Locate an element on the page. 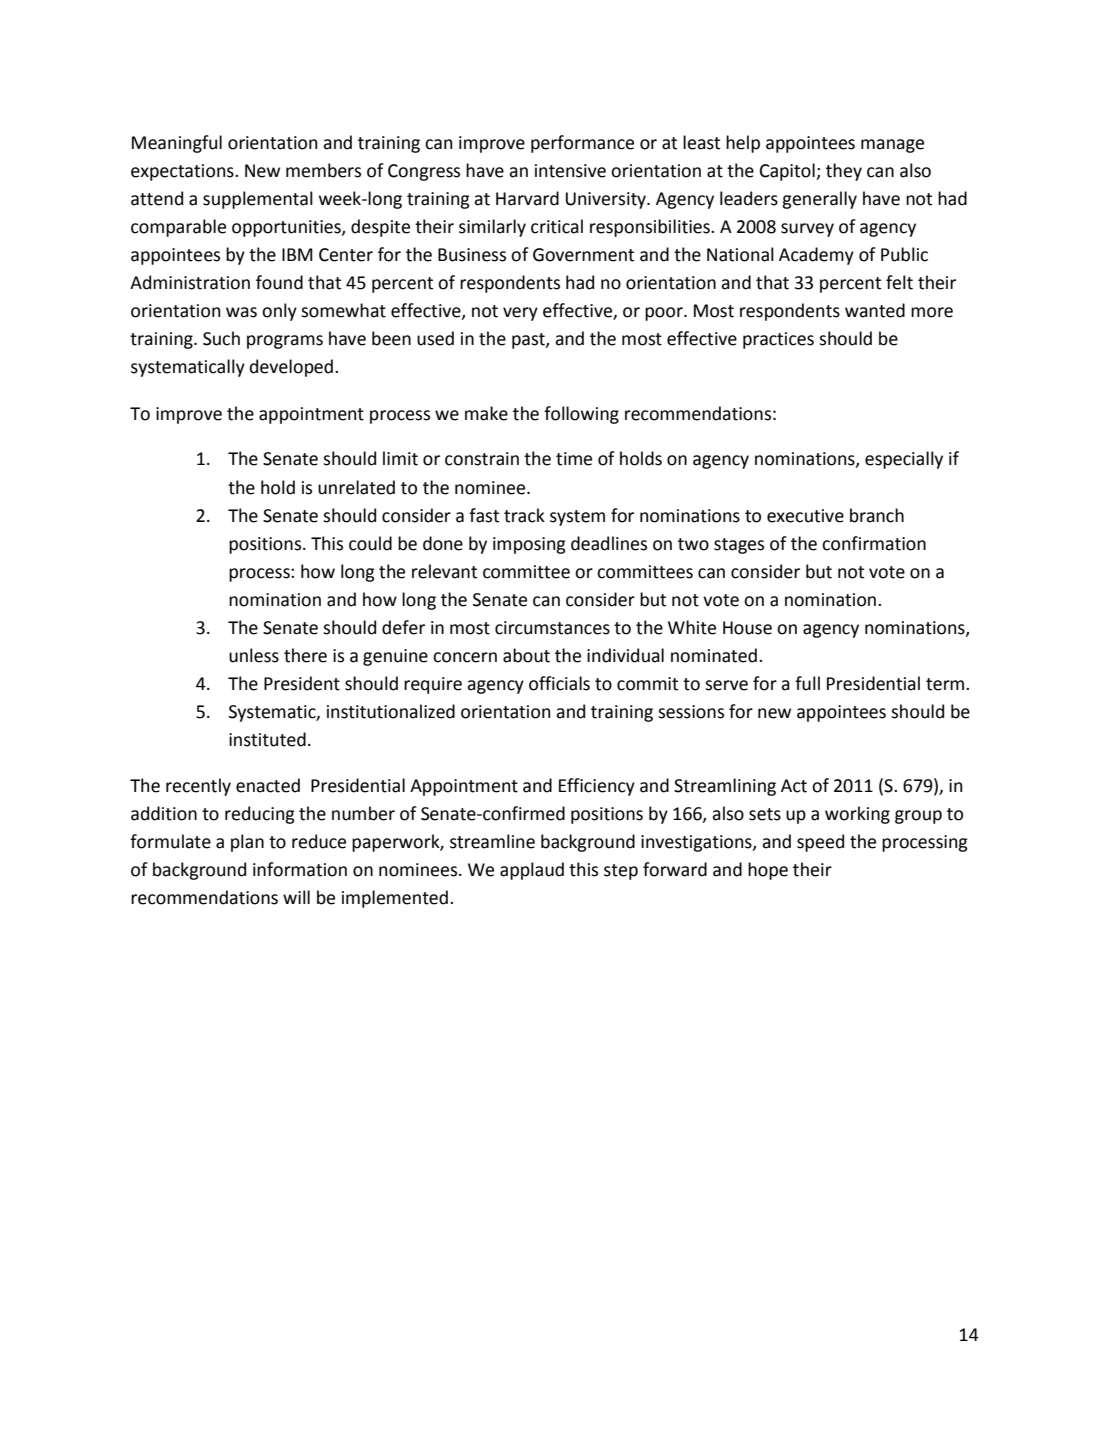 The width and height of the page is (1109, 1436). information is located at coordinates (300, 869).
